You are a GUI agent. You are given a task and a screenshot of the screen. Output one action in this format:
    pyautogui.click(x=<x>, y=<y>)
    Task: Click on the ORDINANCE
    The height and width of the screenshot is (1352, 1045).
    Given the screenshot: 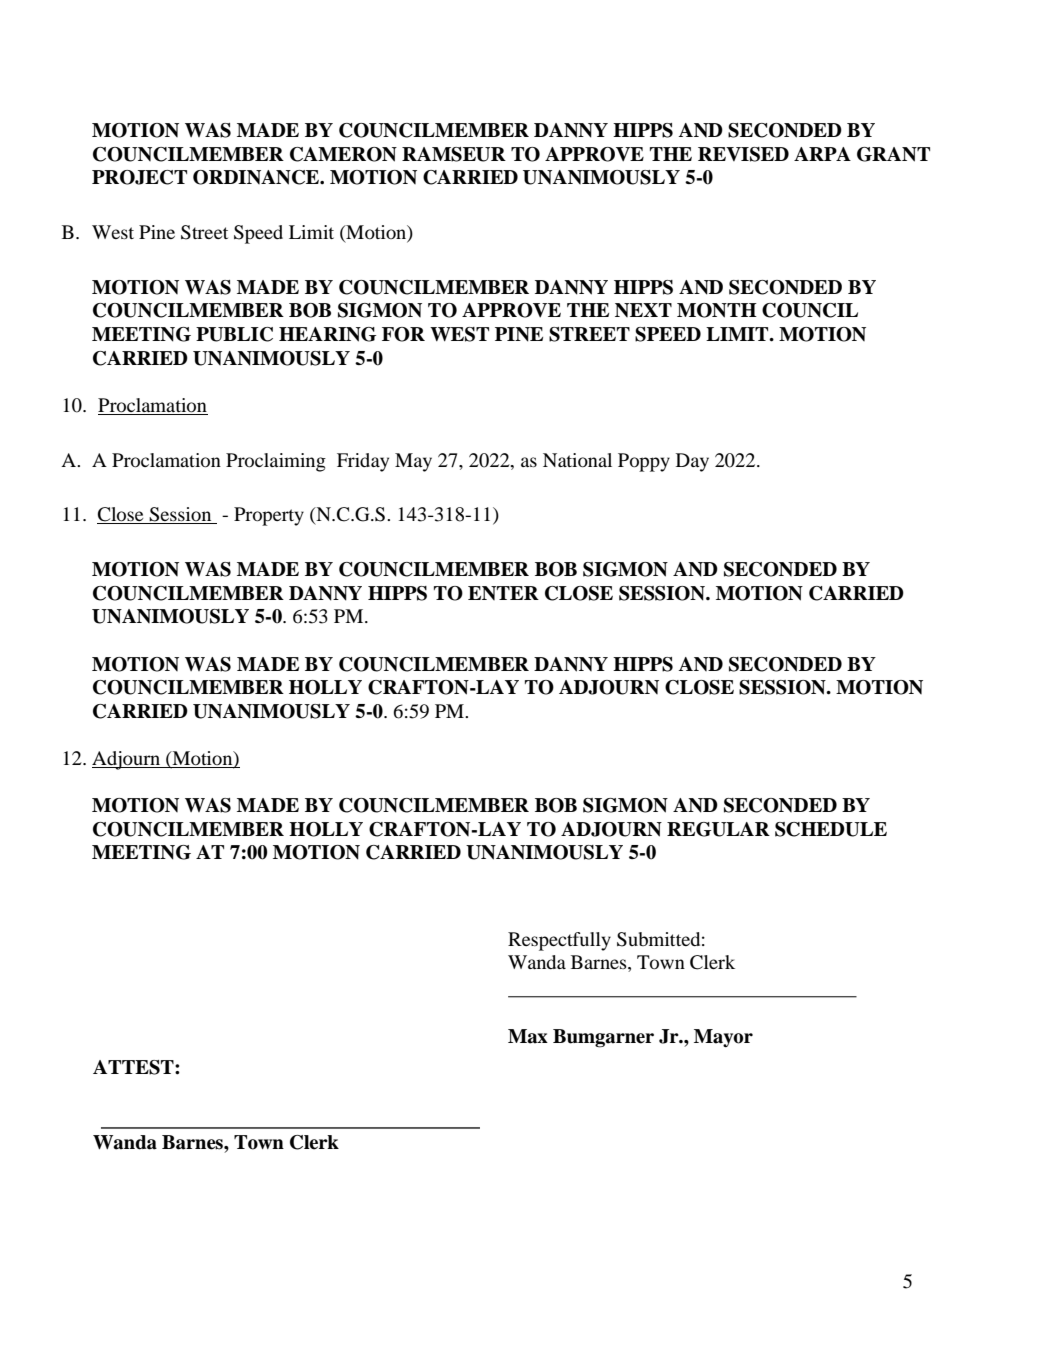 What is the action you would take?
    pyautogui.click(x=257, y=177)
